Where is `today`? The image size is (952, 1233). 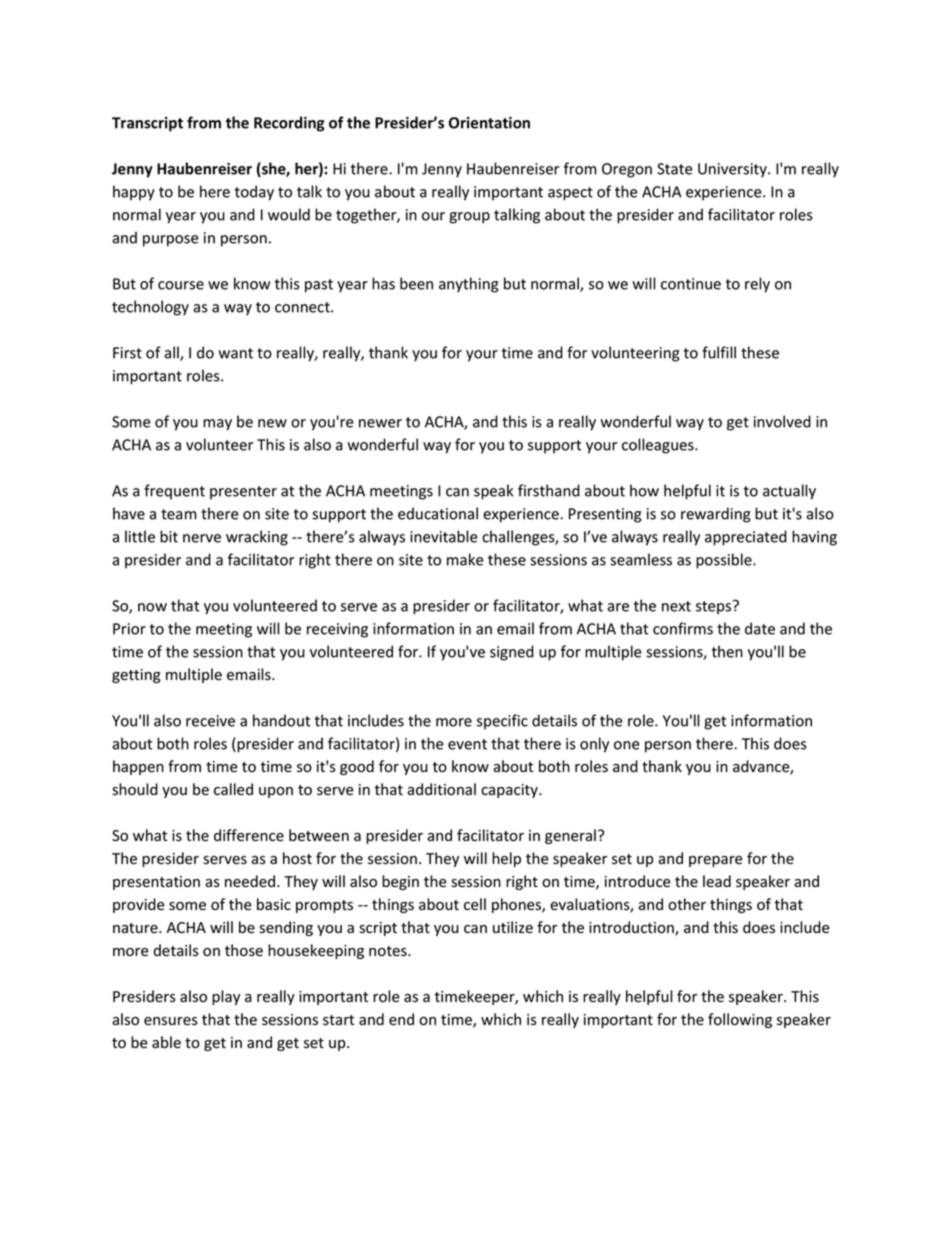 today is located at coordinates (254, 193).
